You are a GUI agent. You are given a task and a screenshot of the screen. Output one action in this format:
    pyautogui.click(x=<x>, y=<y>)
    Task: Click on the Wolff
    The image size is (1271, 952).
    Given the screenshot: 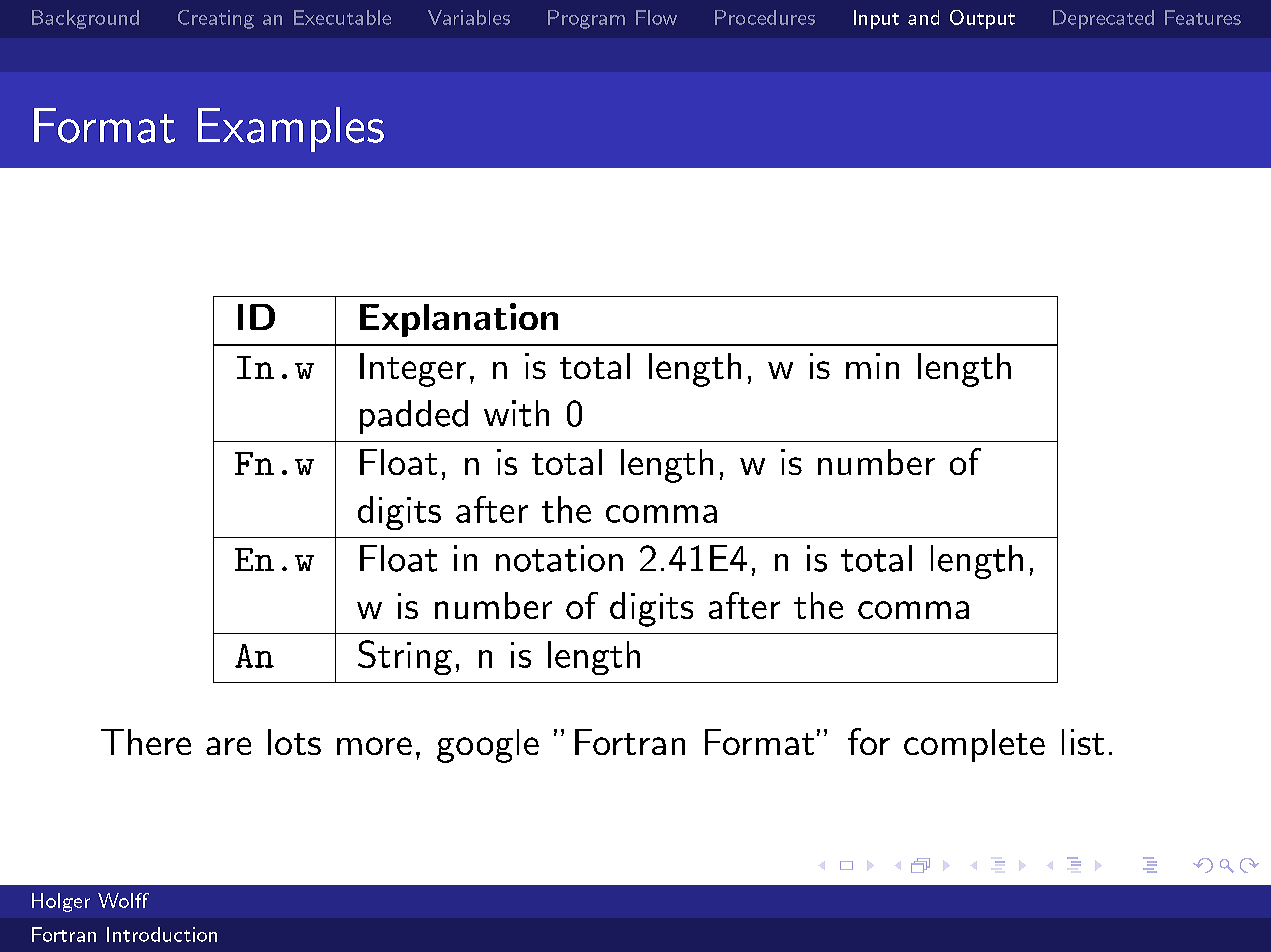 What is the action you would take?
    pyautogui.click(x=123, y=900)
